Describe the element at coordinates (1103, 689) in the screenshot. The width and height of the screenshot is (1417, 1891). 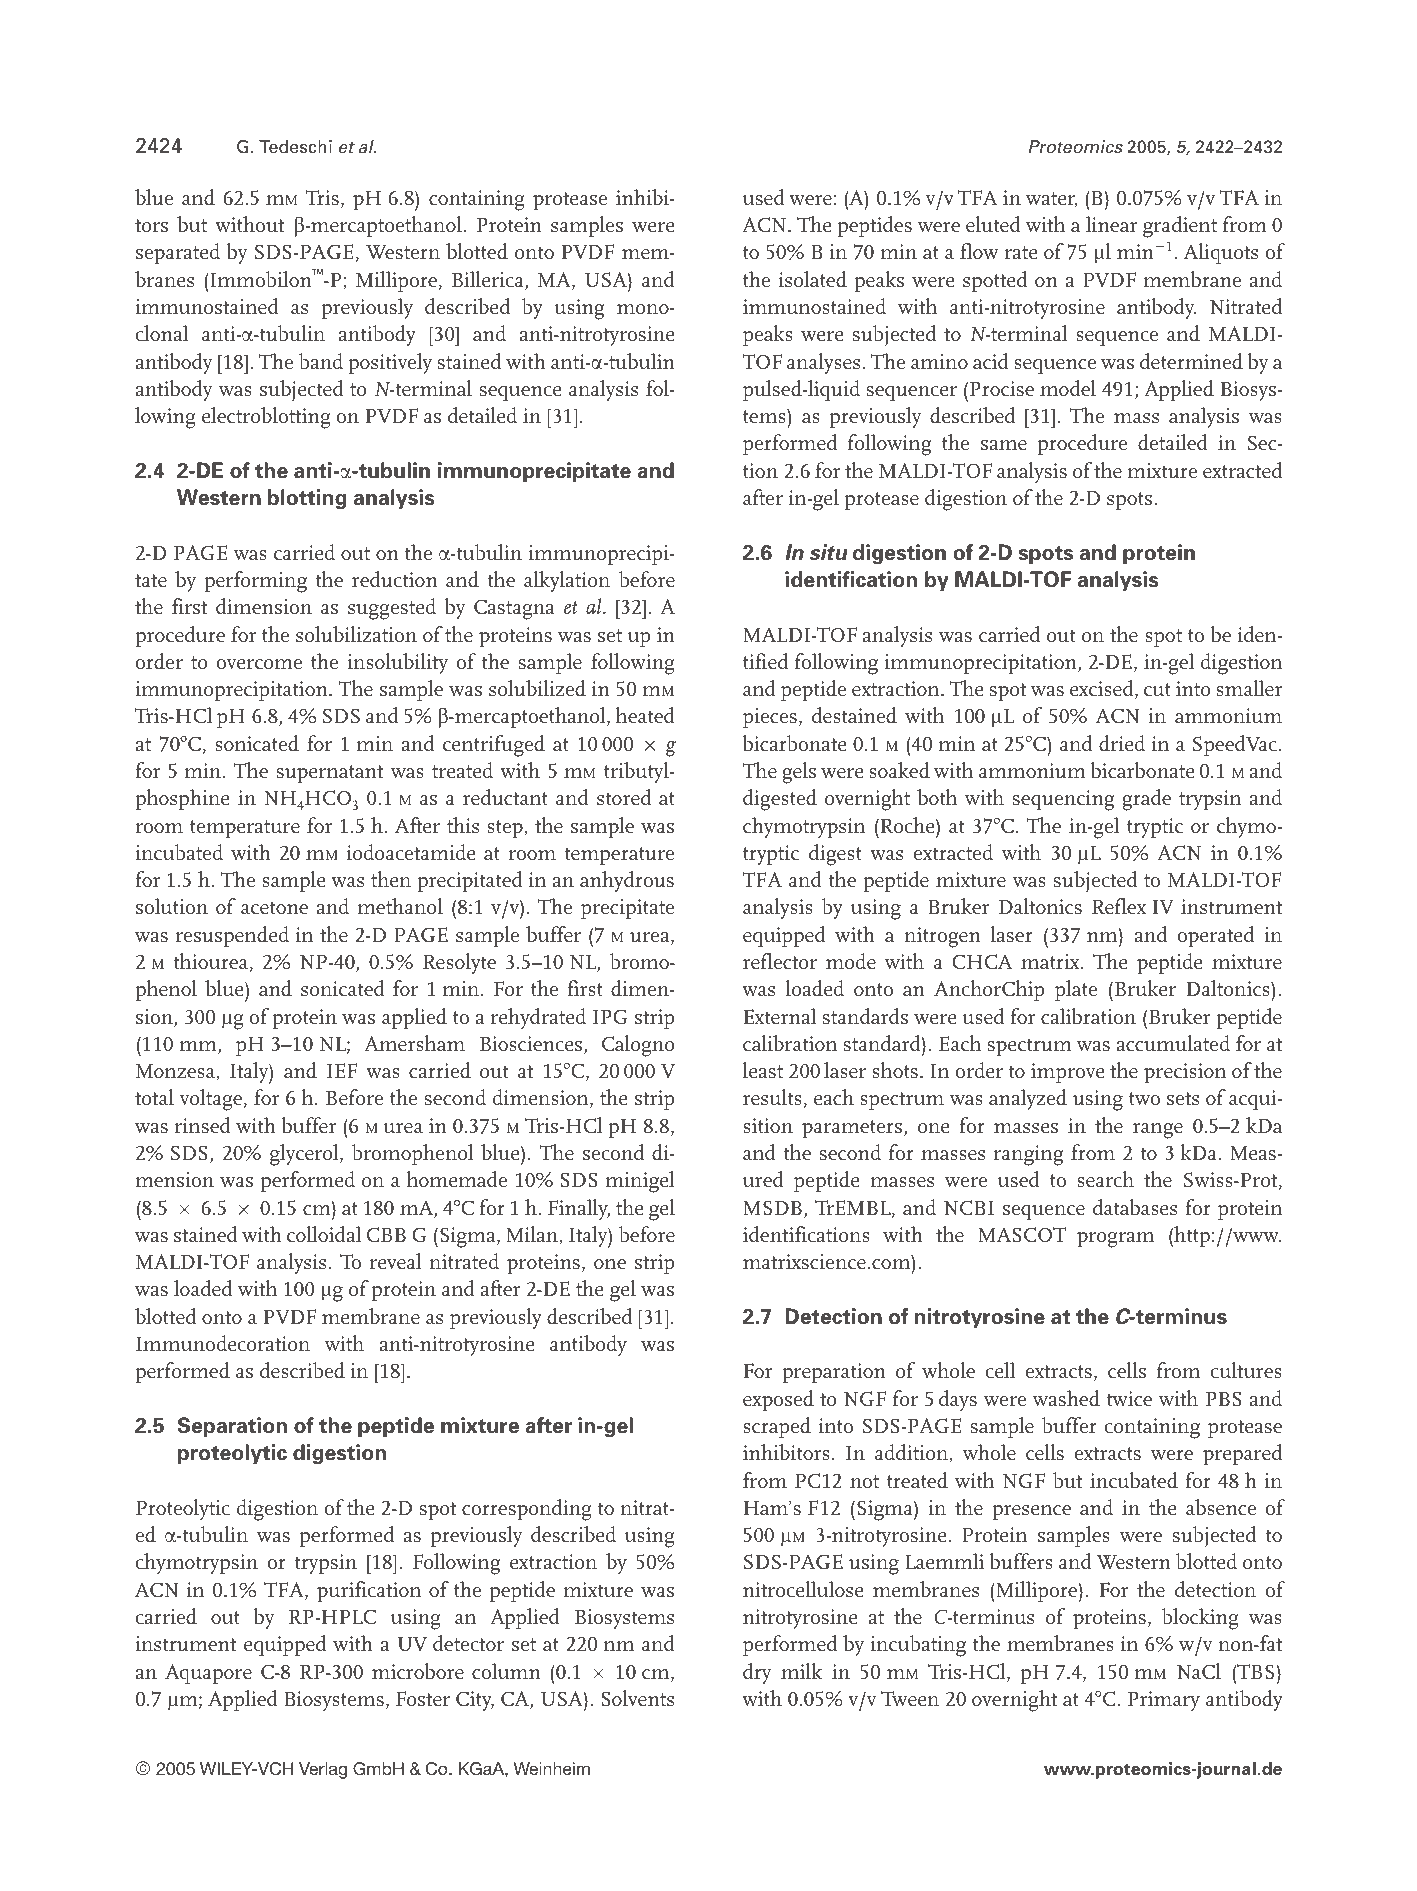
I see `excised` at that location.
